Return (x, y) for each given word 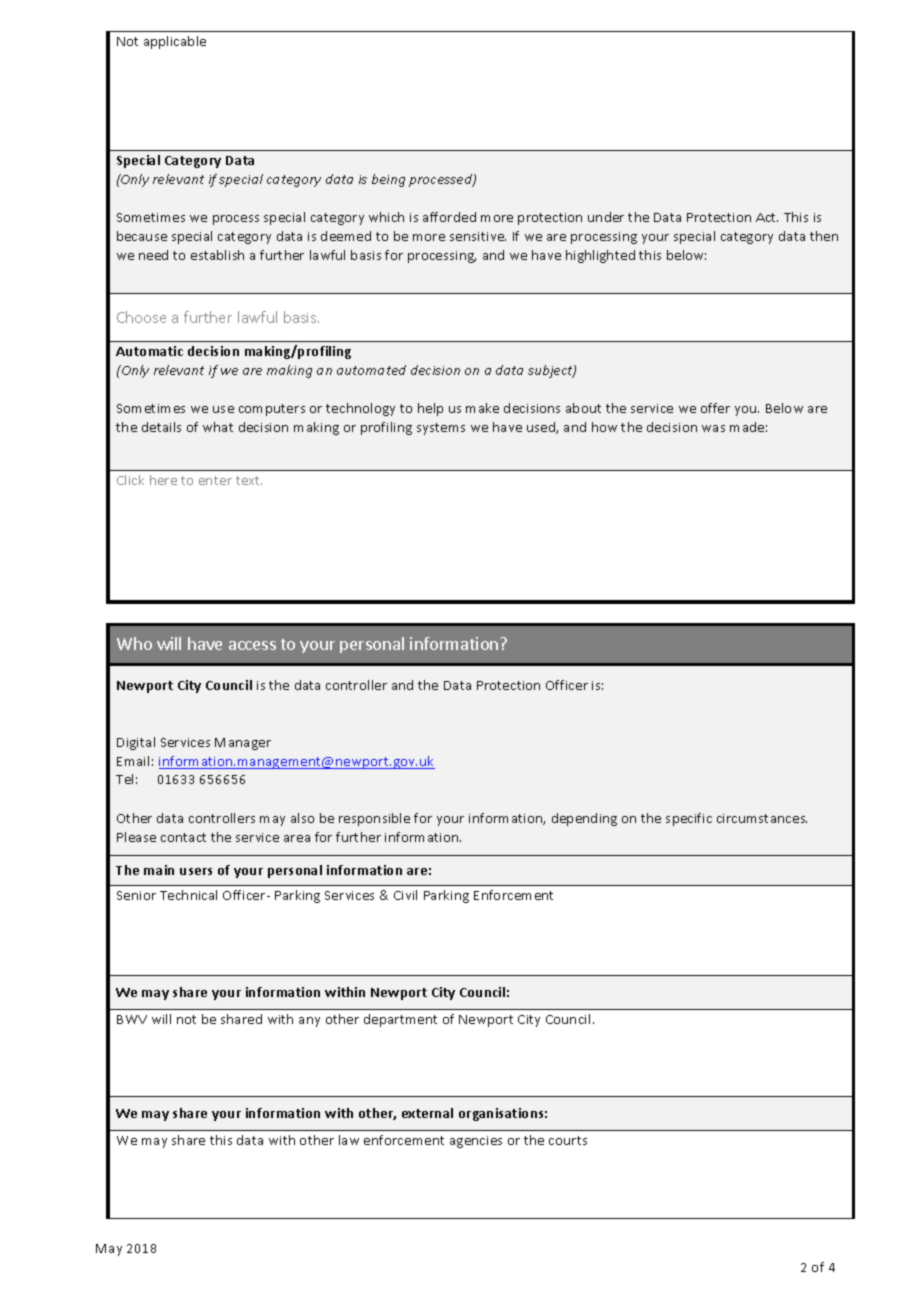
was (713, 428)
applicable (175, 42)
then (824, 236)
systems (441, 429)
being (388, 180)
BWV (132, 1019)
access (252, 645)
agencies (476, 1142)
